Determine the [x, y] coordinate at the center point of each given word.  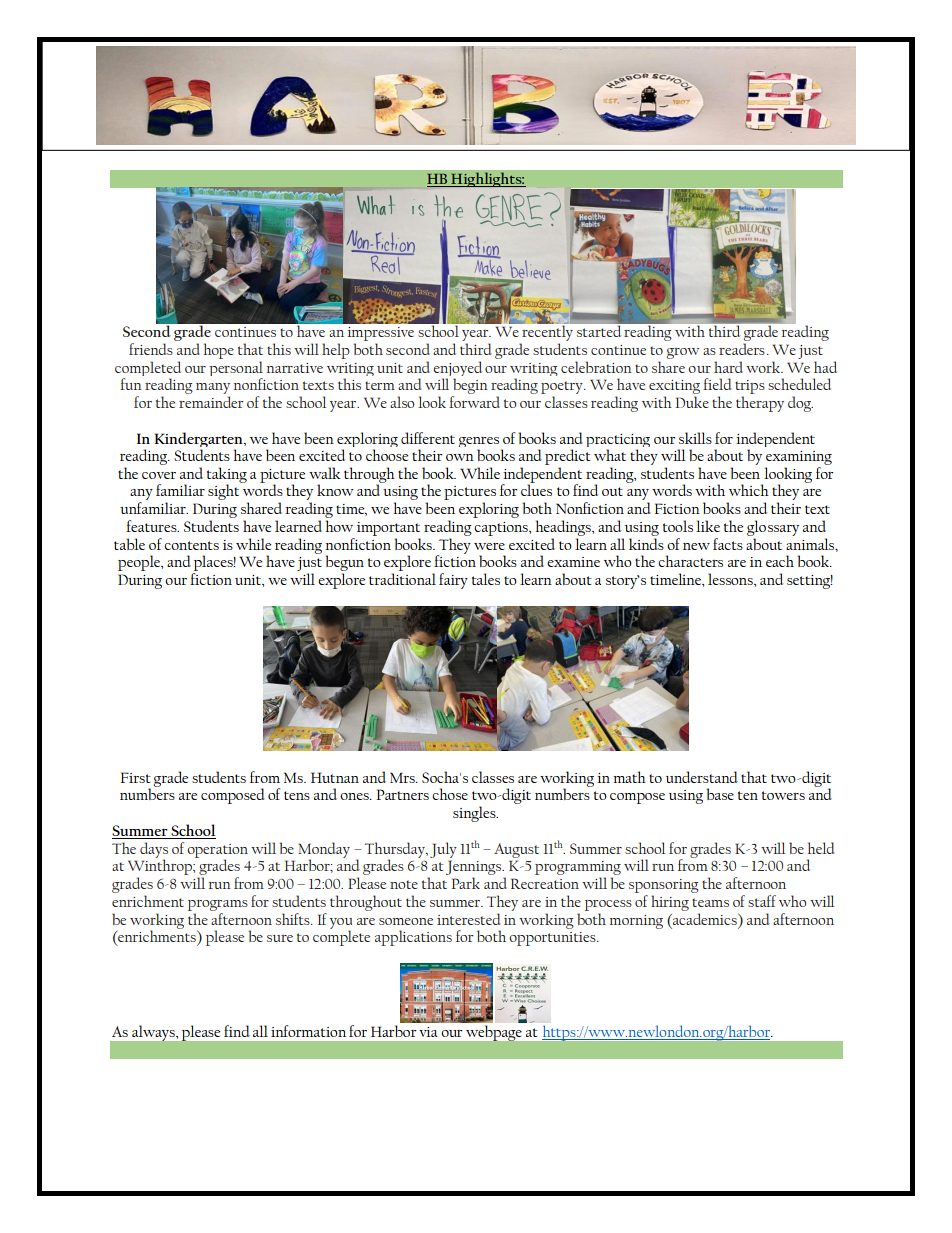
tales [486, 579]
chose [450, 794]
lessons [731, 579]
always [154, 1033]
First [136, 777]
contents [191, 545]
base [720, 794]
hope [219, 351]
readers [742, 349]
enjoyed [457, 370]
